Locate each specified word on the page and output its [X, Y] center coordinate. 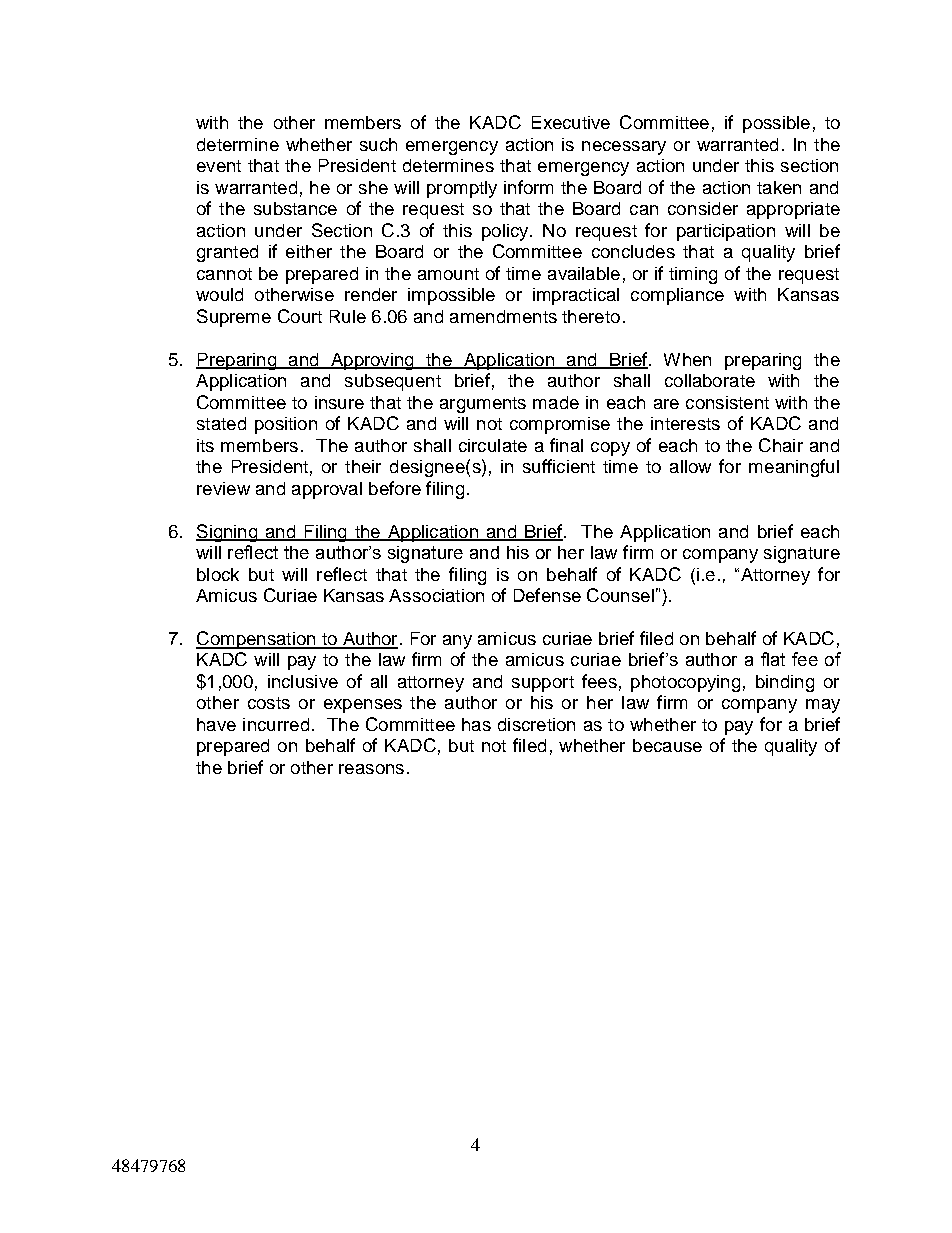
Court [300, 316]
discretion [536, 724]
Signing [228, 533]
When [687, 359]
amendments [503, 316]
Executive [571, 122]
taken [779, 187]
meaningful [794, 468]
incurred [276, 724]
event [219, 166]
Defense [547, 595]
